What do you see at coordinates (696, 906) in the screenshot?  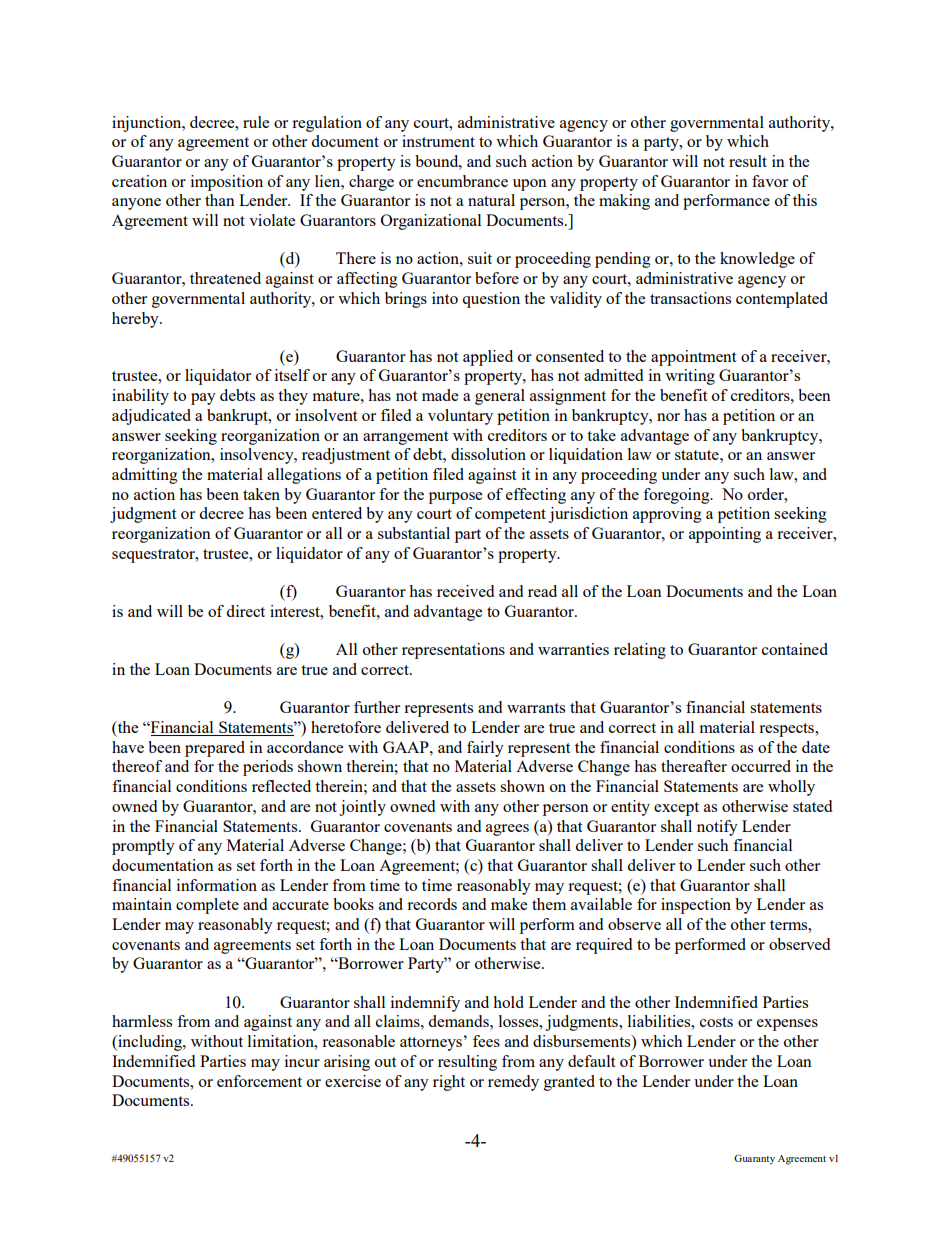 I see `inspection` at bounding box center [696, 906].
